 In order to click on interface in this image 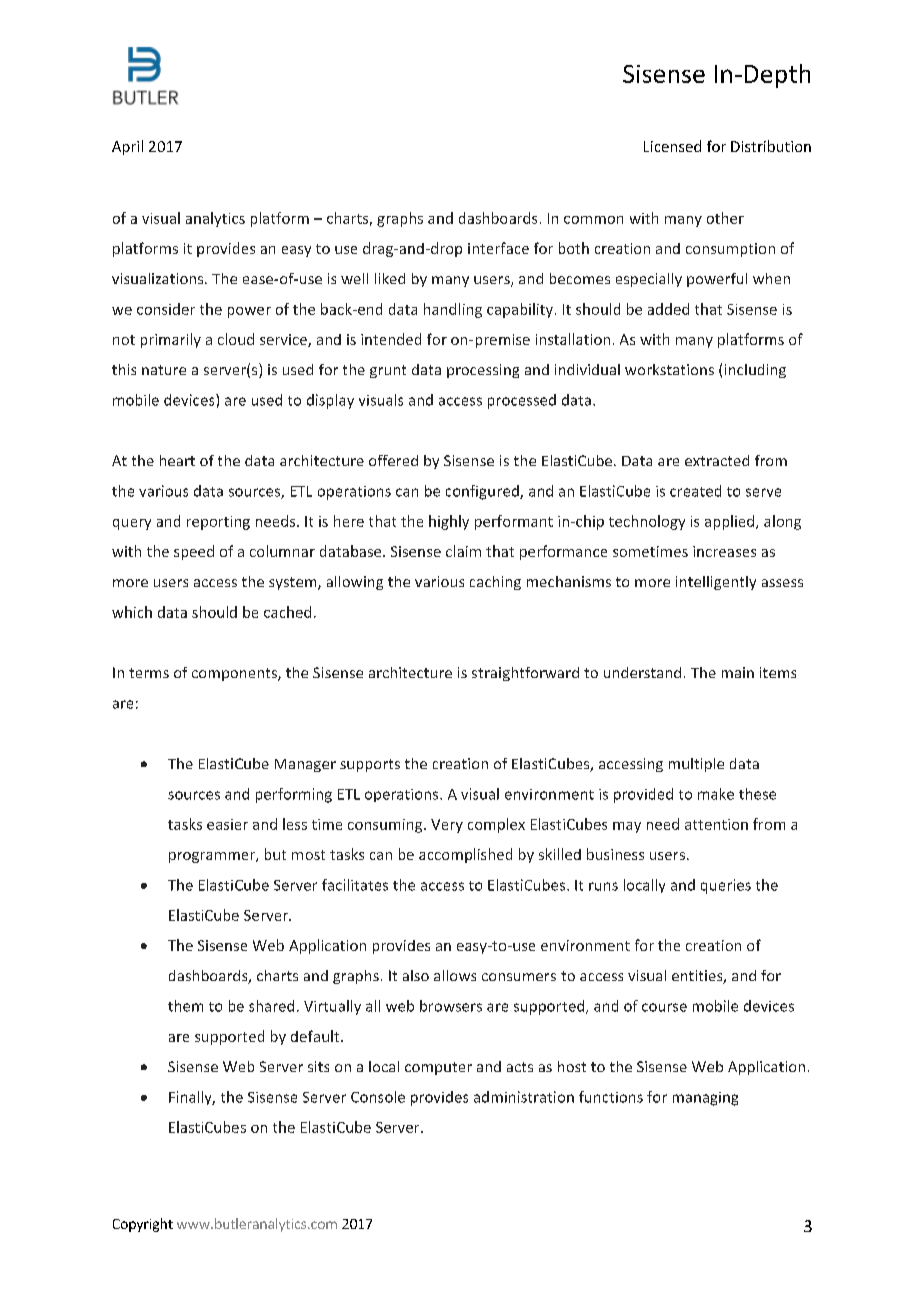, I will do `click(498, 248)`.
